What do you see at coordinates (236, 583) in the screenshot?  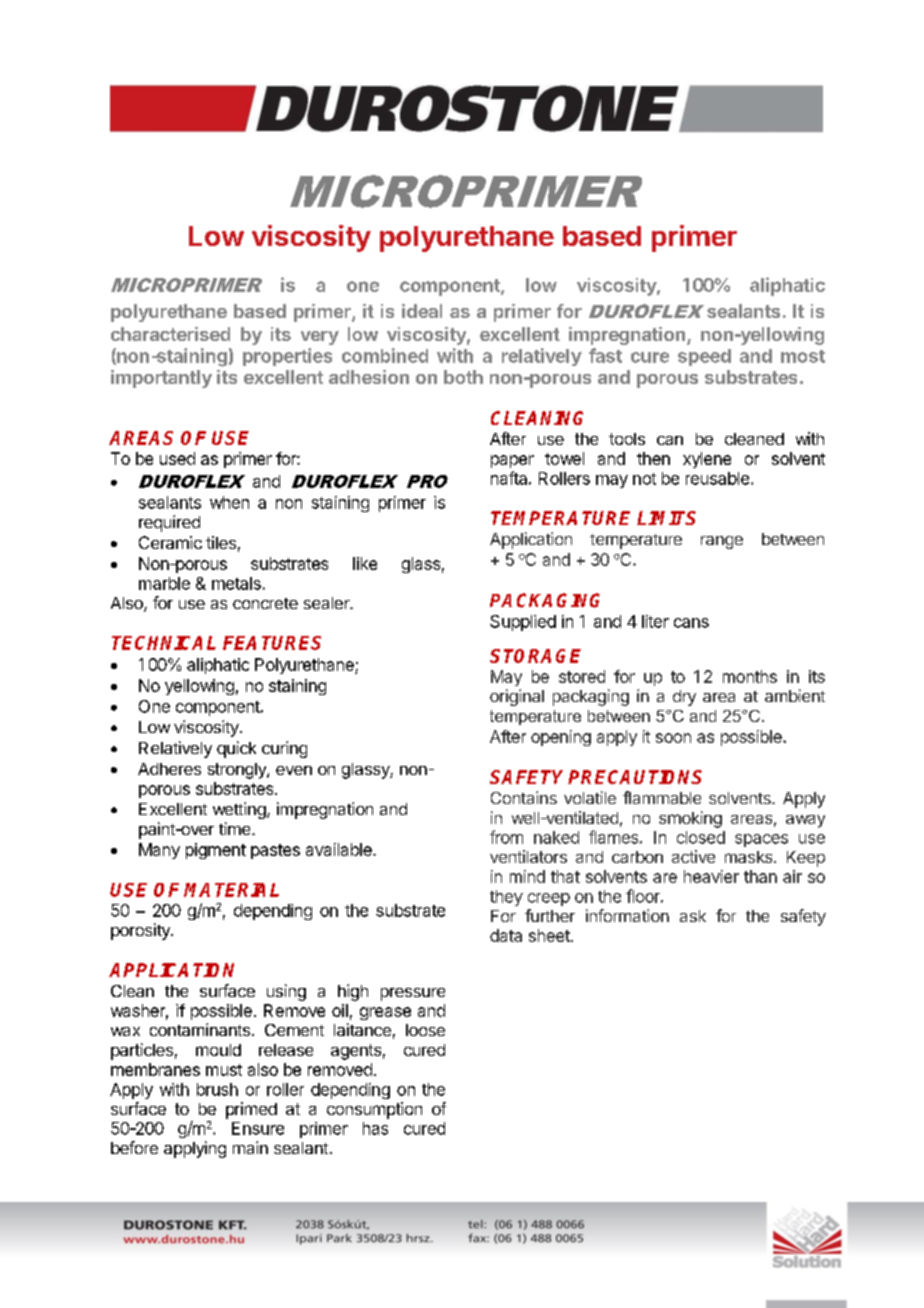 I see `metals` at bounding box center [236, 583].
